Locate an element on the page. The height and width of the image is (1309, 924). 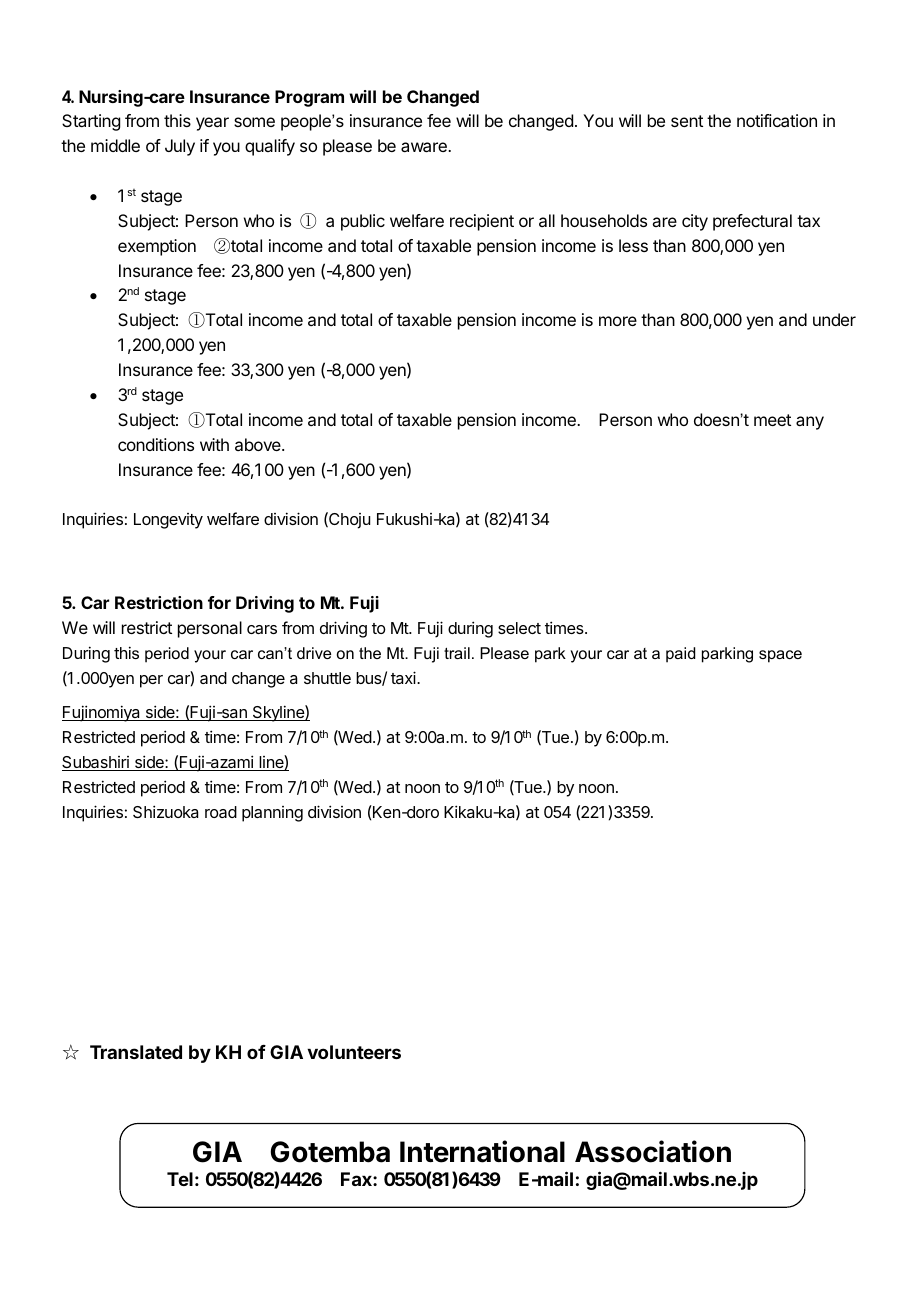
road is located at coordinates (221, 812).
